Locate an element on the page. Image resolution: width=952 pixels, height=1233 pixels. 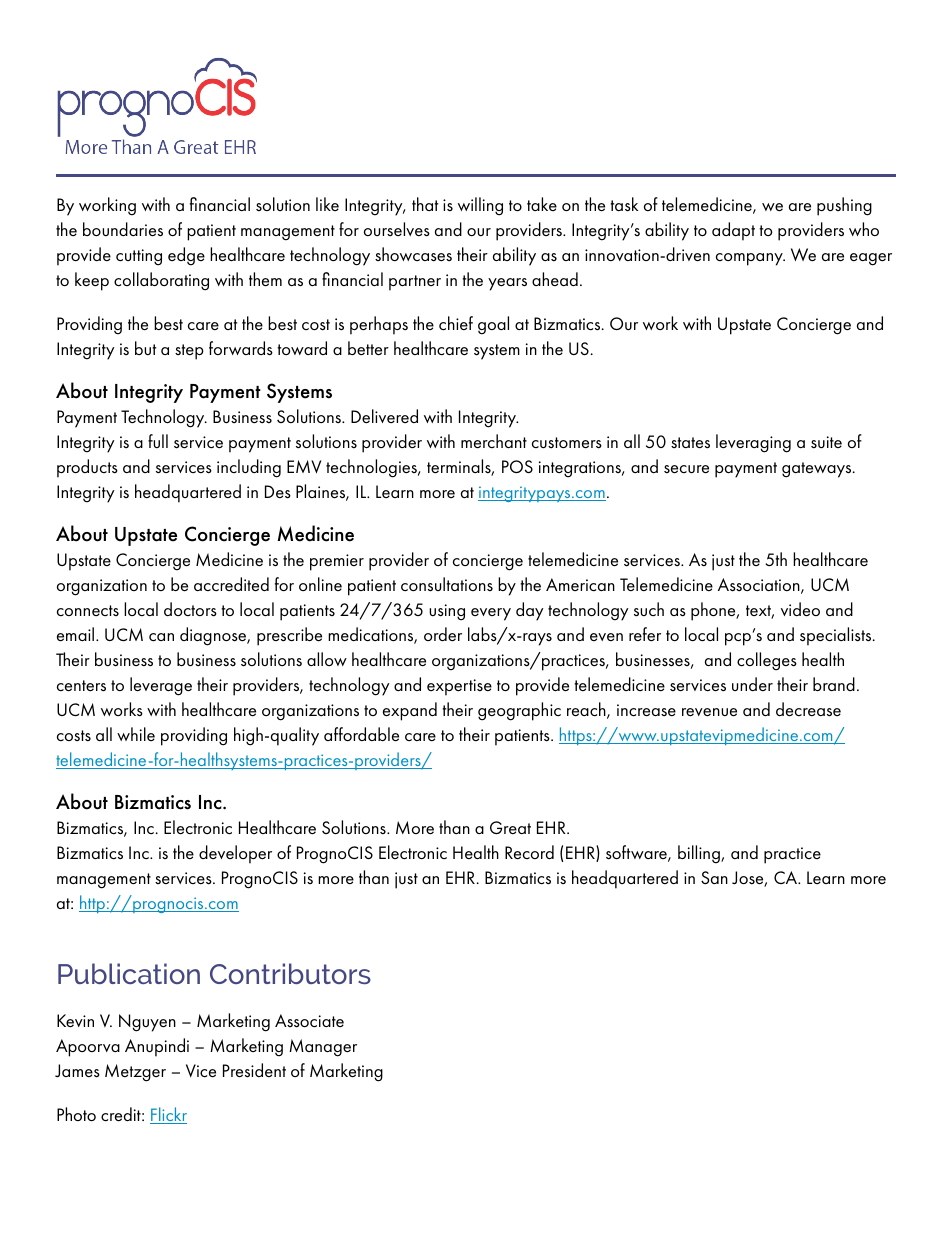
Great is located at coordinates (510, 828).
